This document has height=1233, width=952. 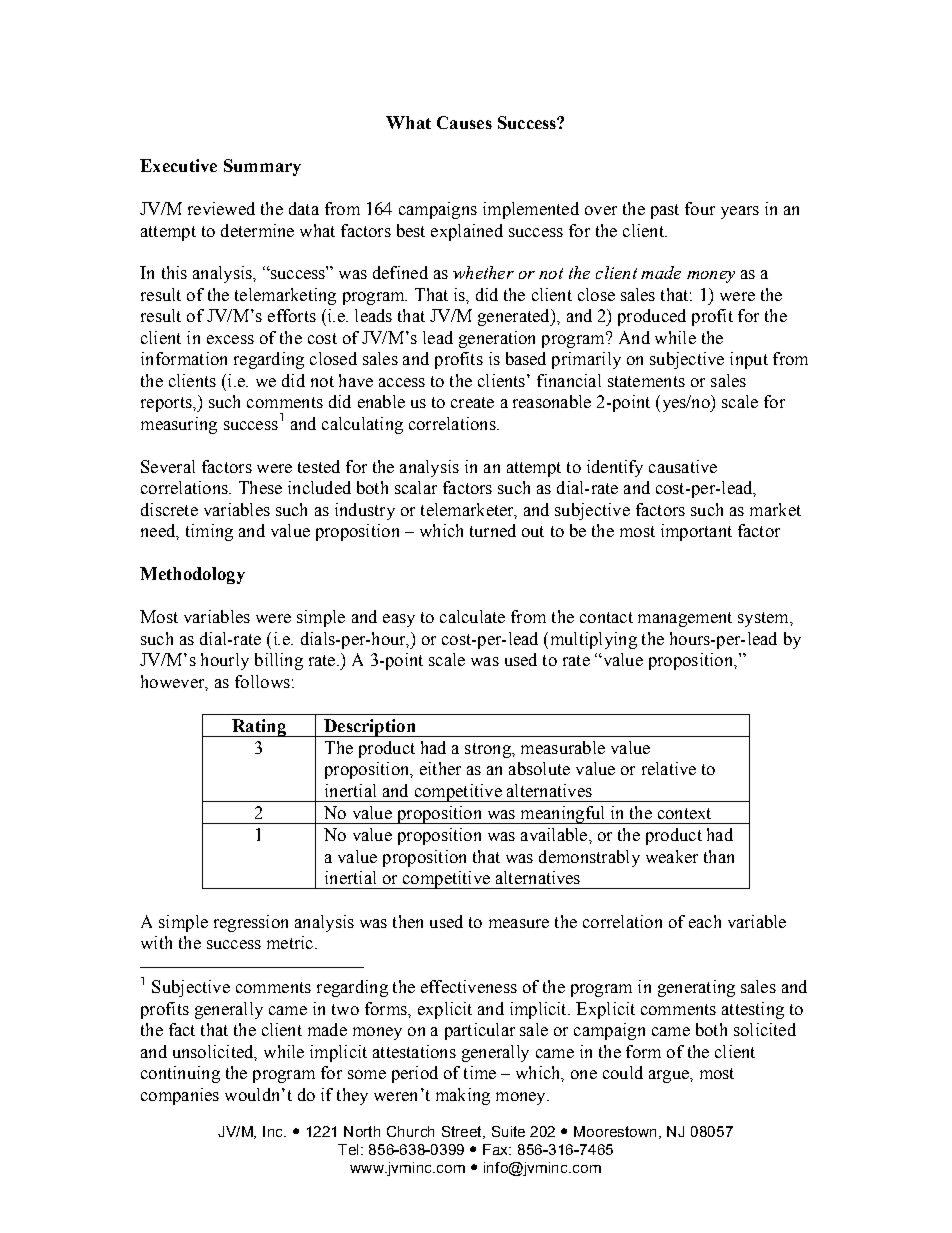 I want to click on create, so click(x=472, y=402).
